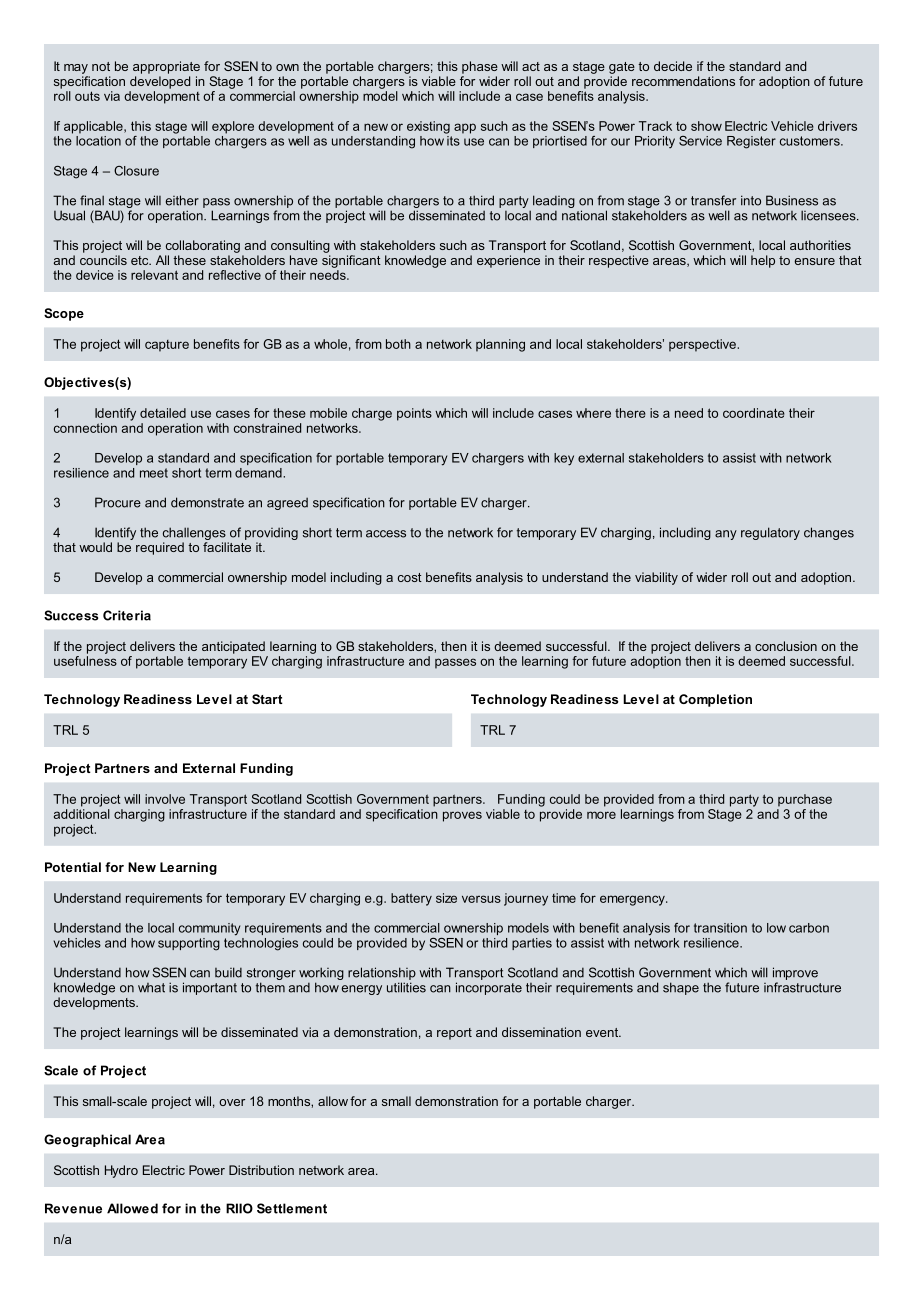 This screenshot has height=1308, width=924. What do you see at coordinates (703, 345) in the screenshot?
I see `perspective` at bounding box center [703, 345].
